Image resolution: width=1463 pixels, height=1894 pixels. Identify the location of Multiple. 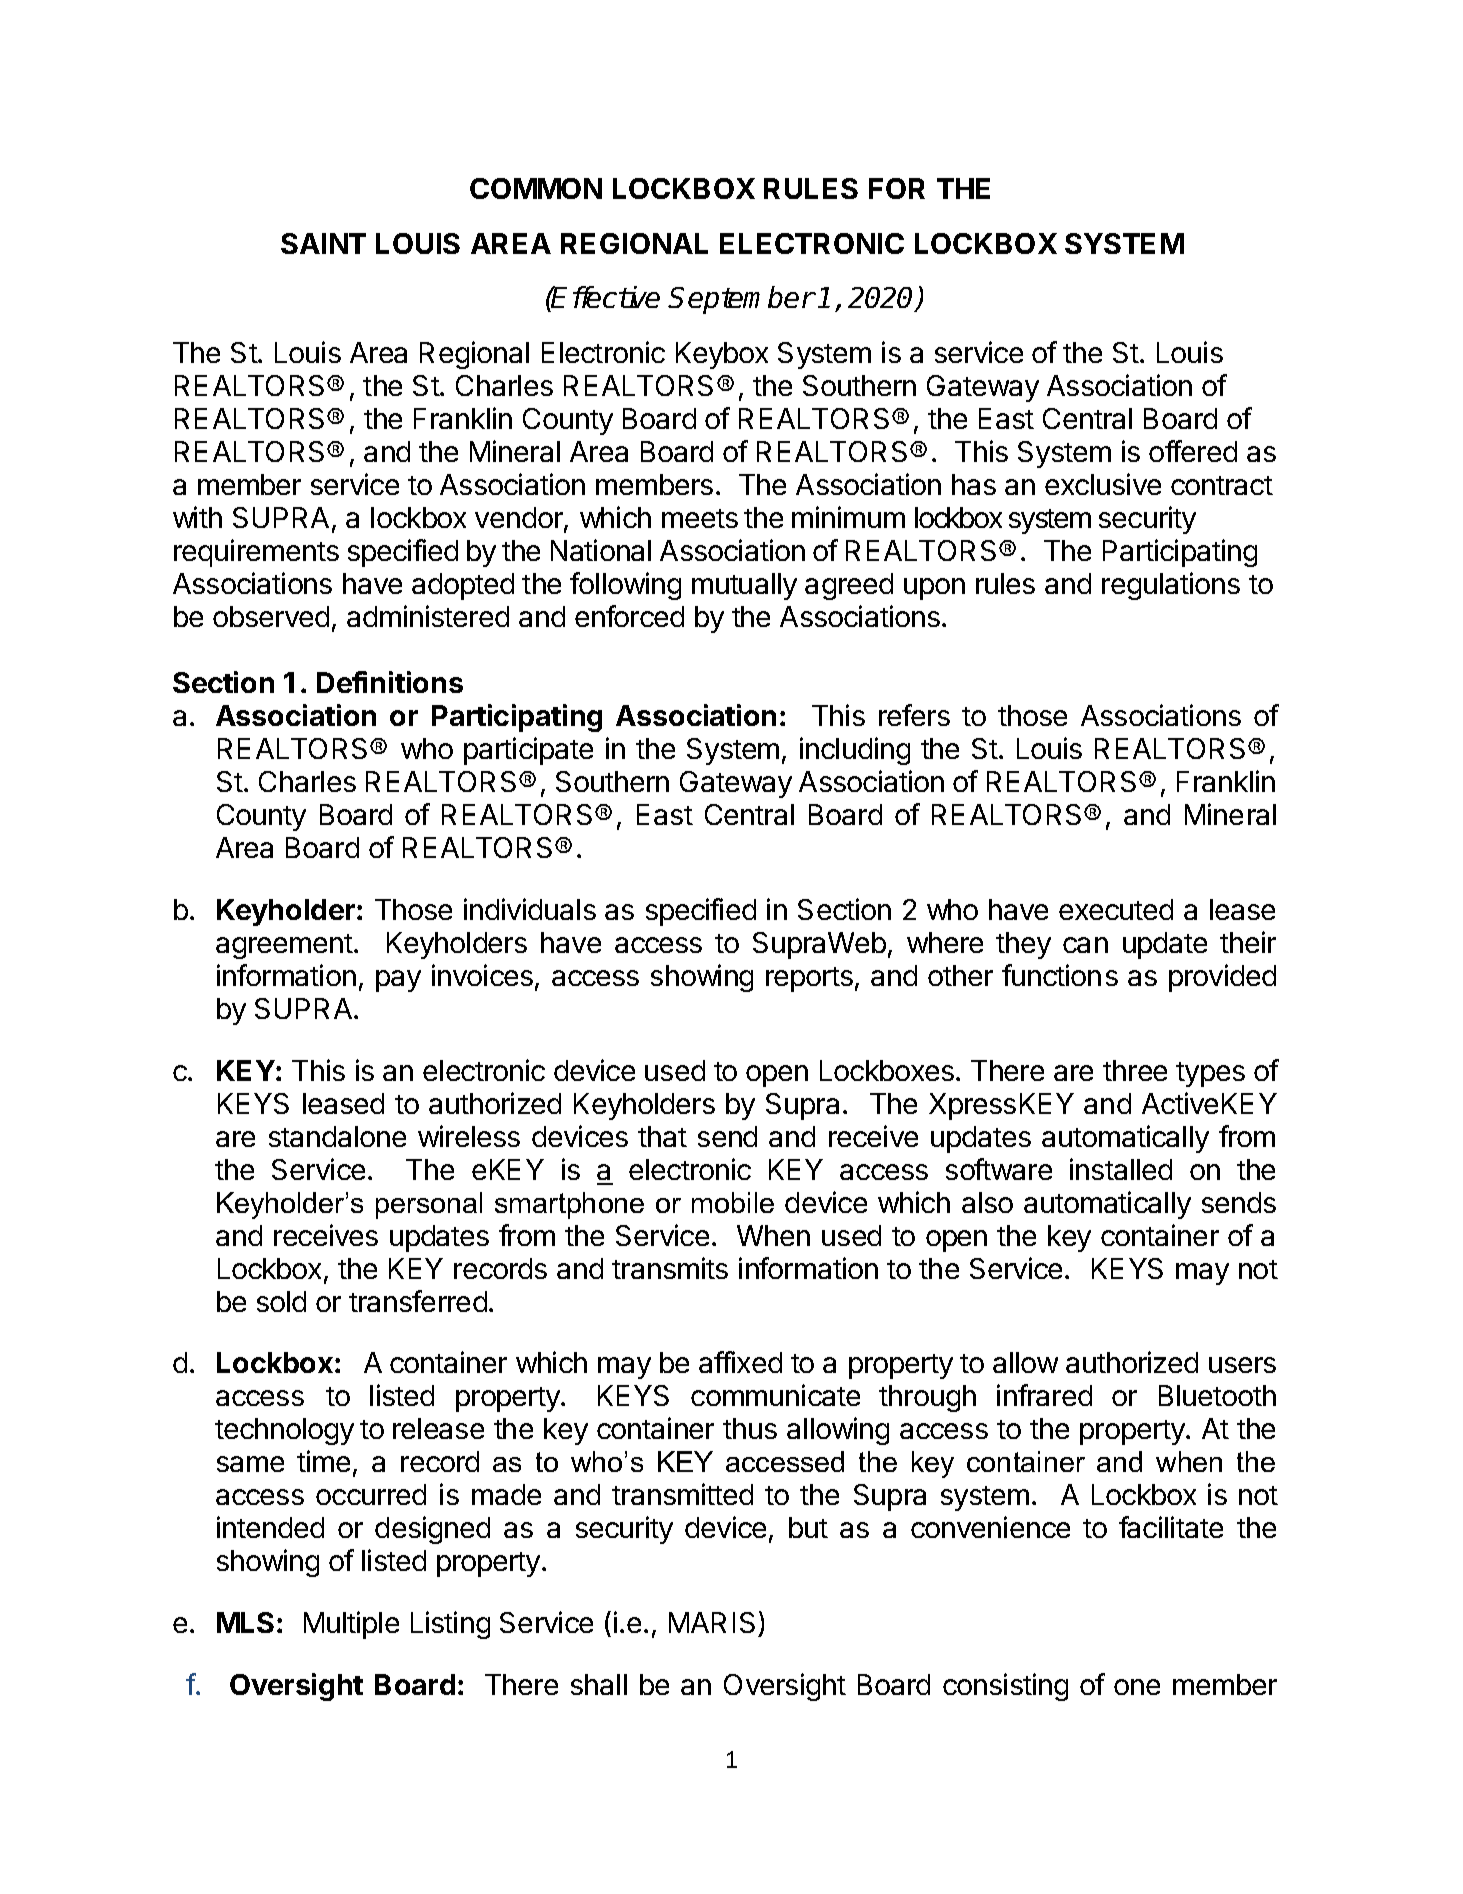
(351, 1625).
